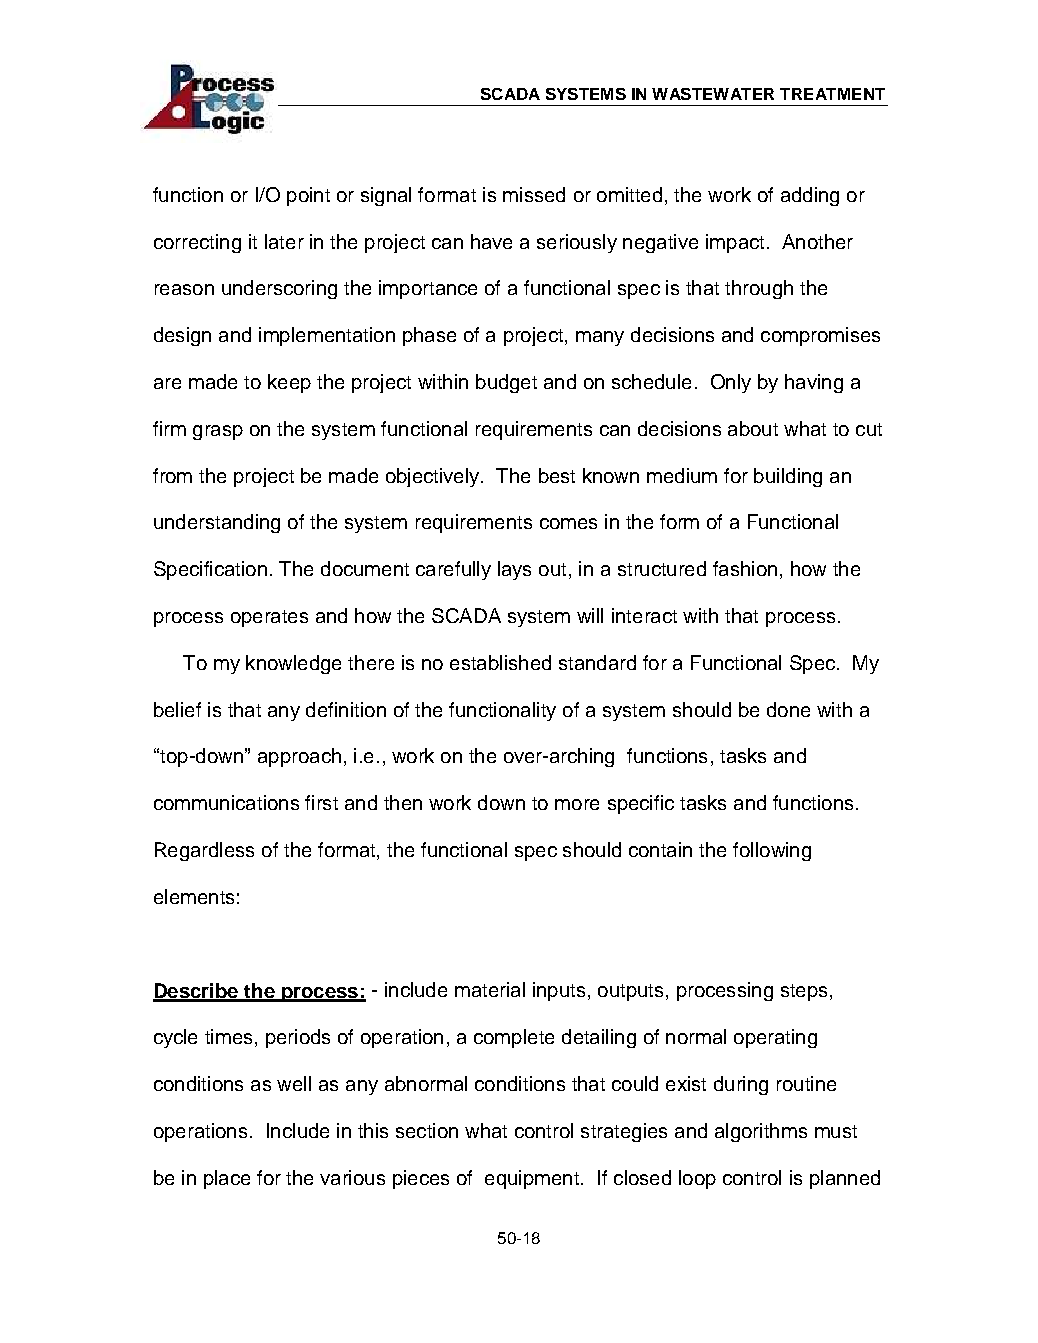 This screenshot has height=1343, width=1038. Describe the element at coordinates (532, 1179) in the screenshot. I see `equipment` at that location.
